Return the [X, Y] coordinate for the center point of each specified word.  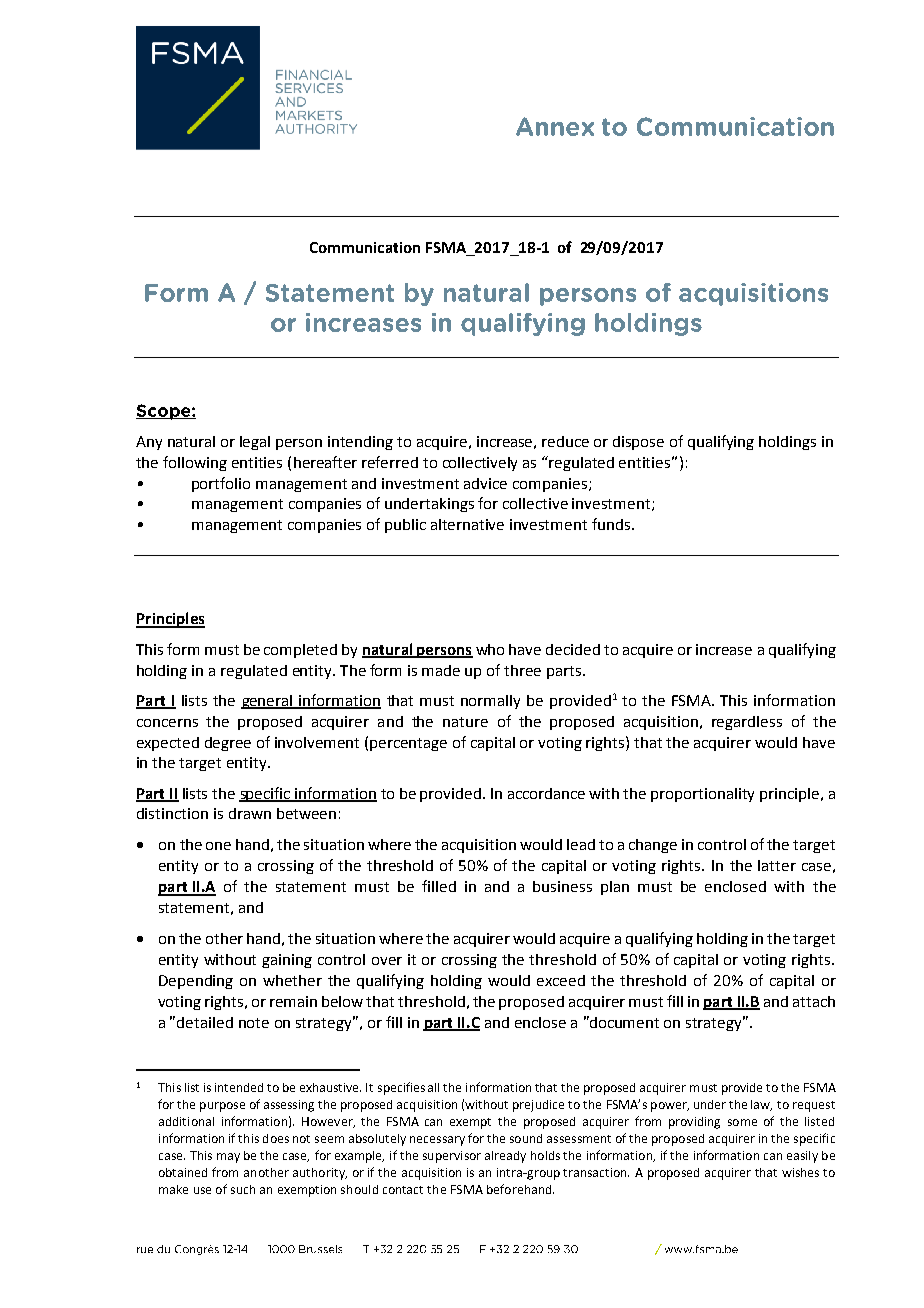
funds [611, 524]
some [742, 1122]
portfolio [221, 484]
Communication [365, 247]
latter [777, 865]
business [562, 886]
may [228, 1158]
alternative [467, 524]
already [505, 1157]
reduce [565, 441]
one [218, 846]
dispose [638, 443]
